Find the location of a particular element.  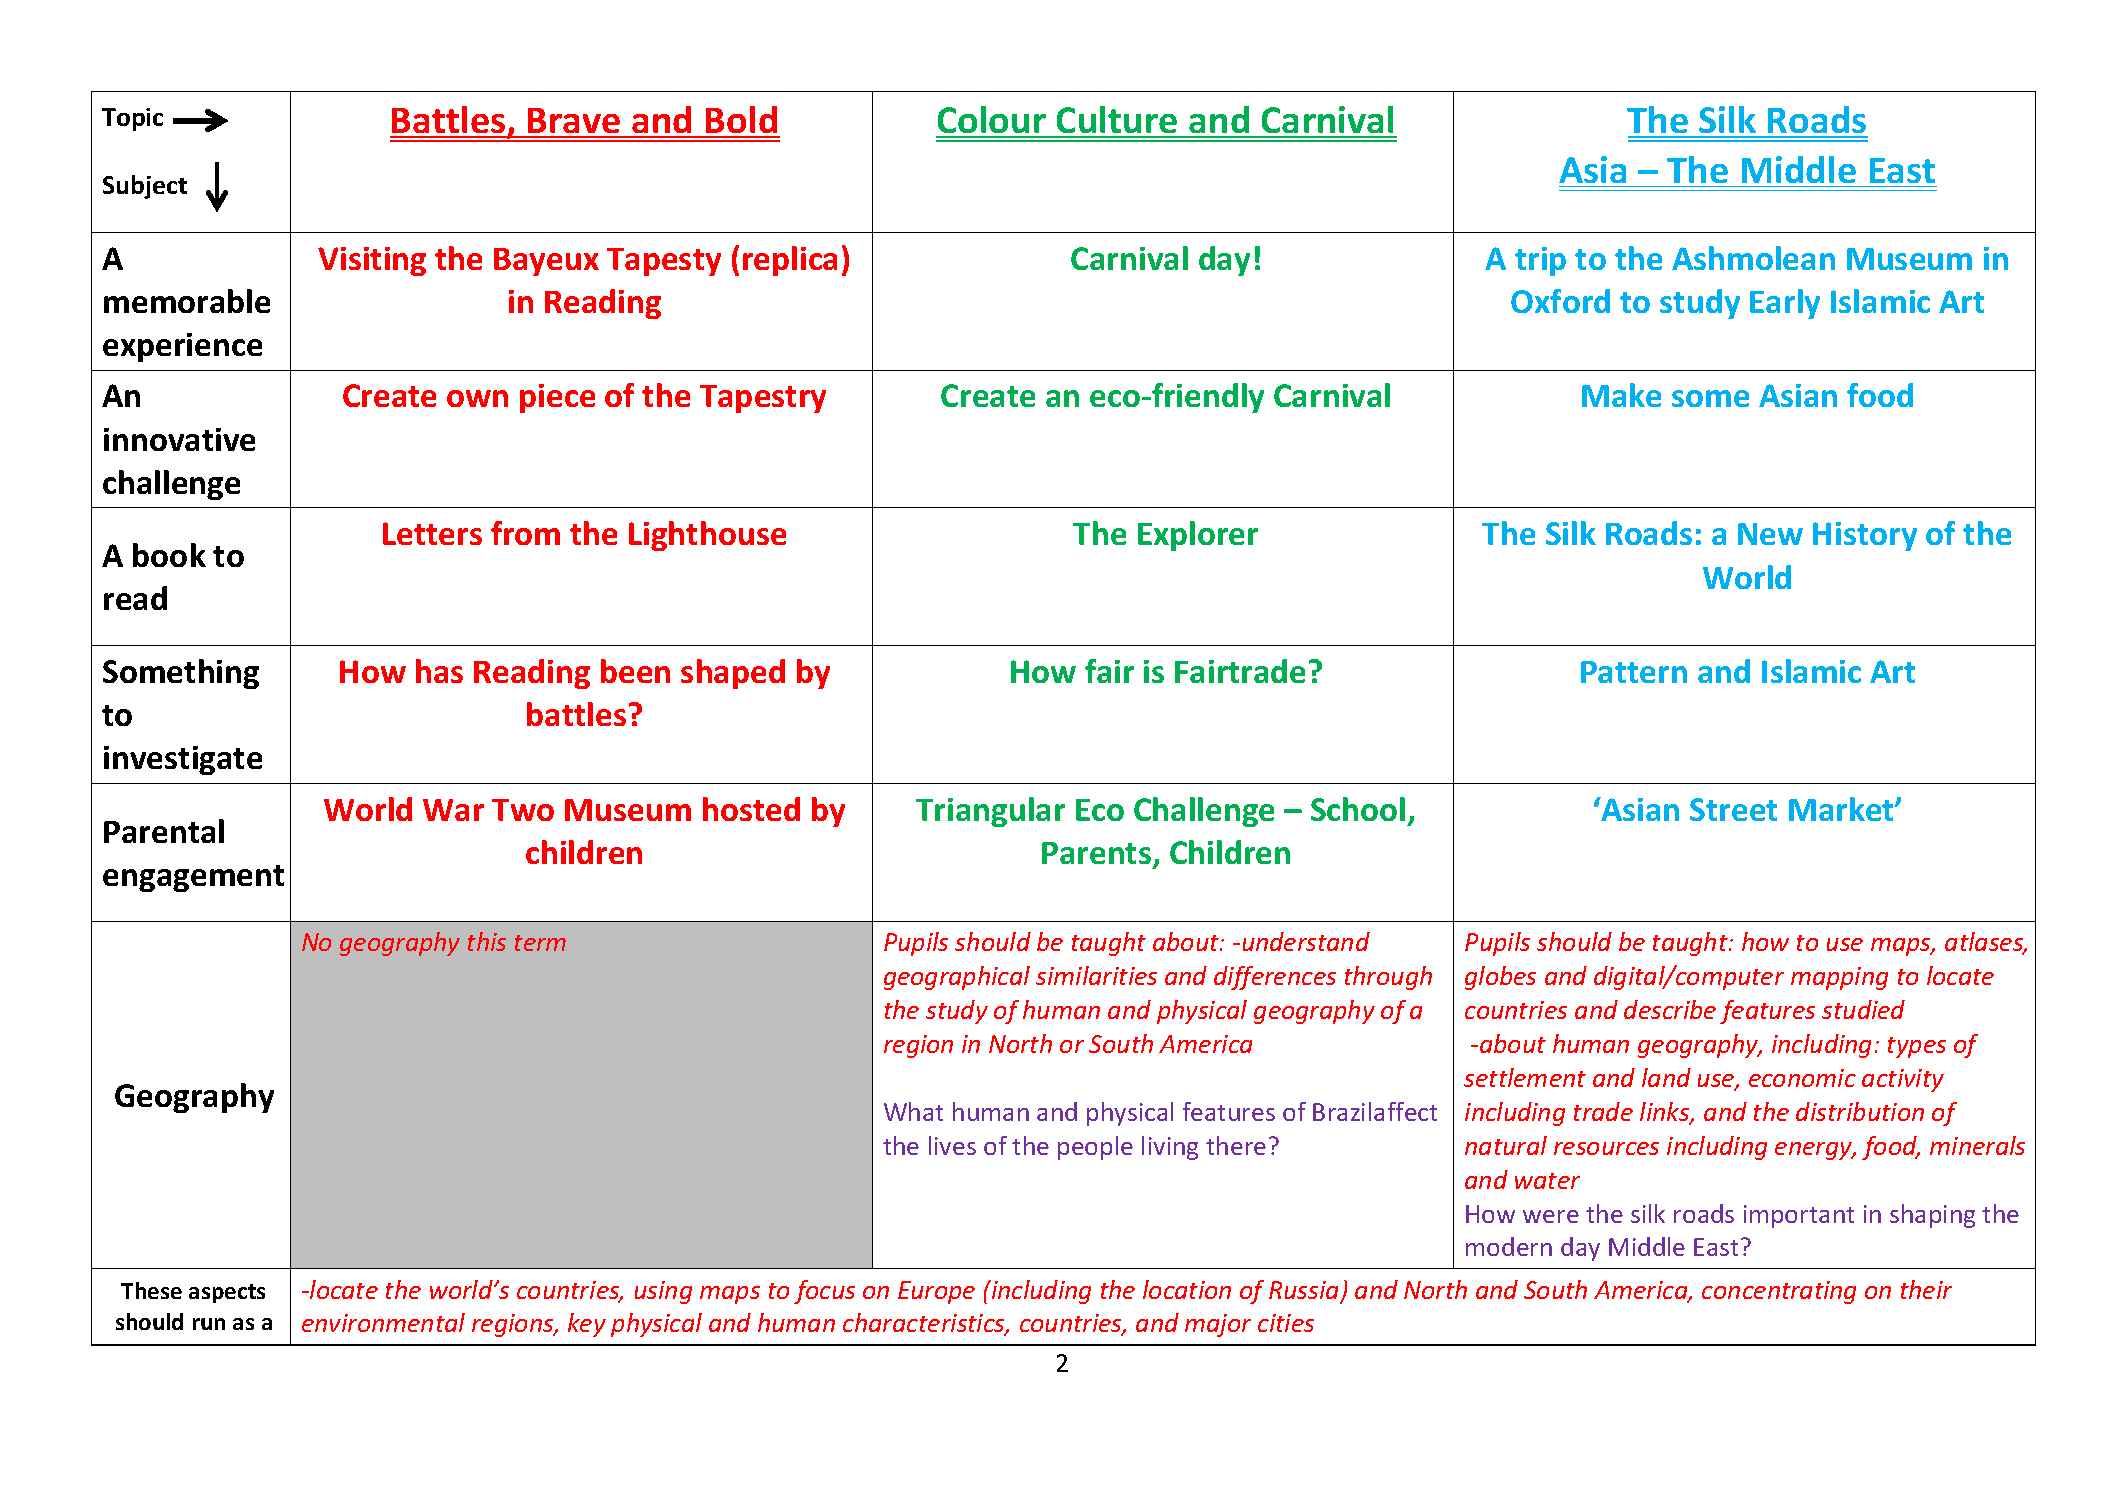

Europe is located at coordinates (936, 1292).
